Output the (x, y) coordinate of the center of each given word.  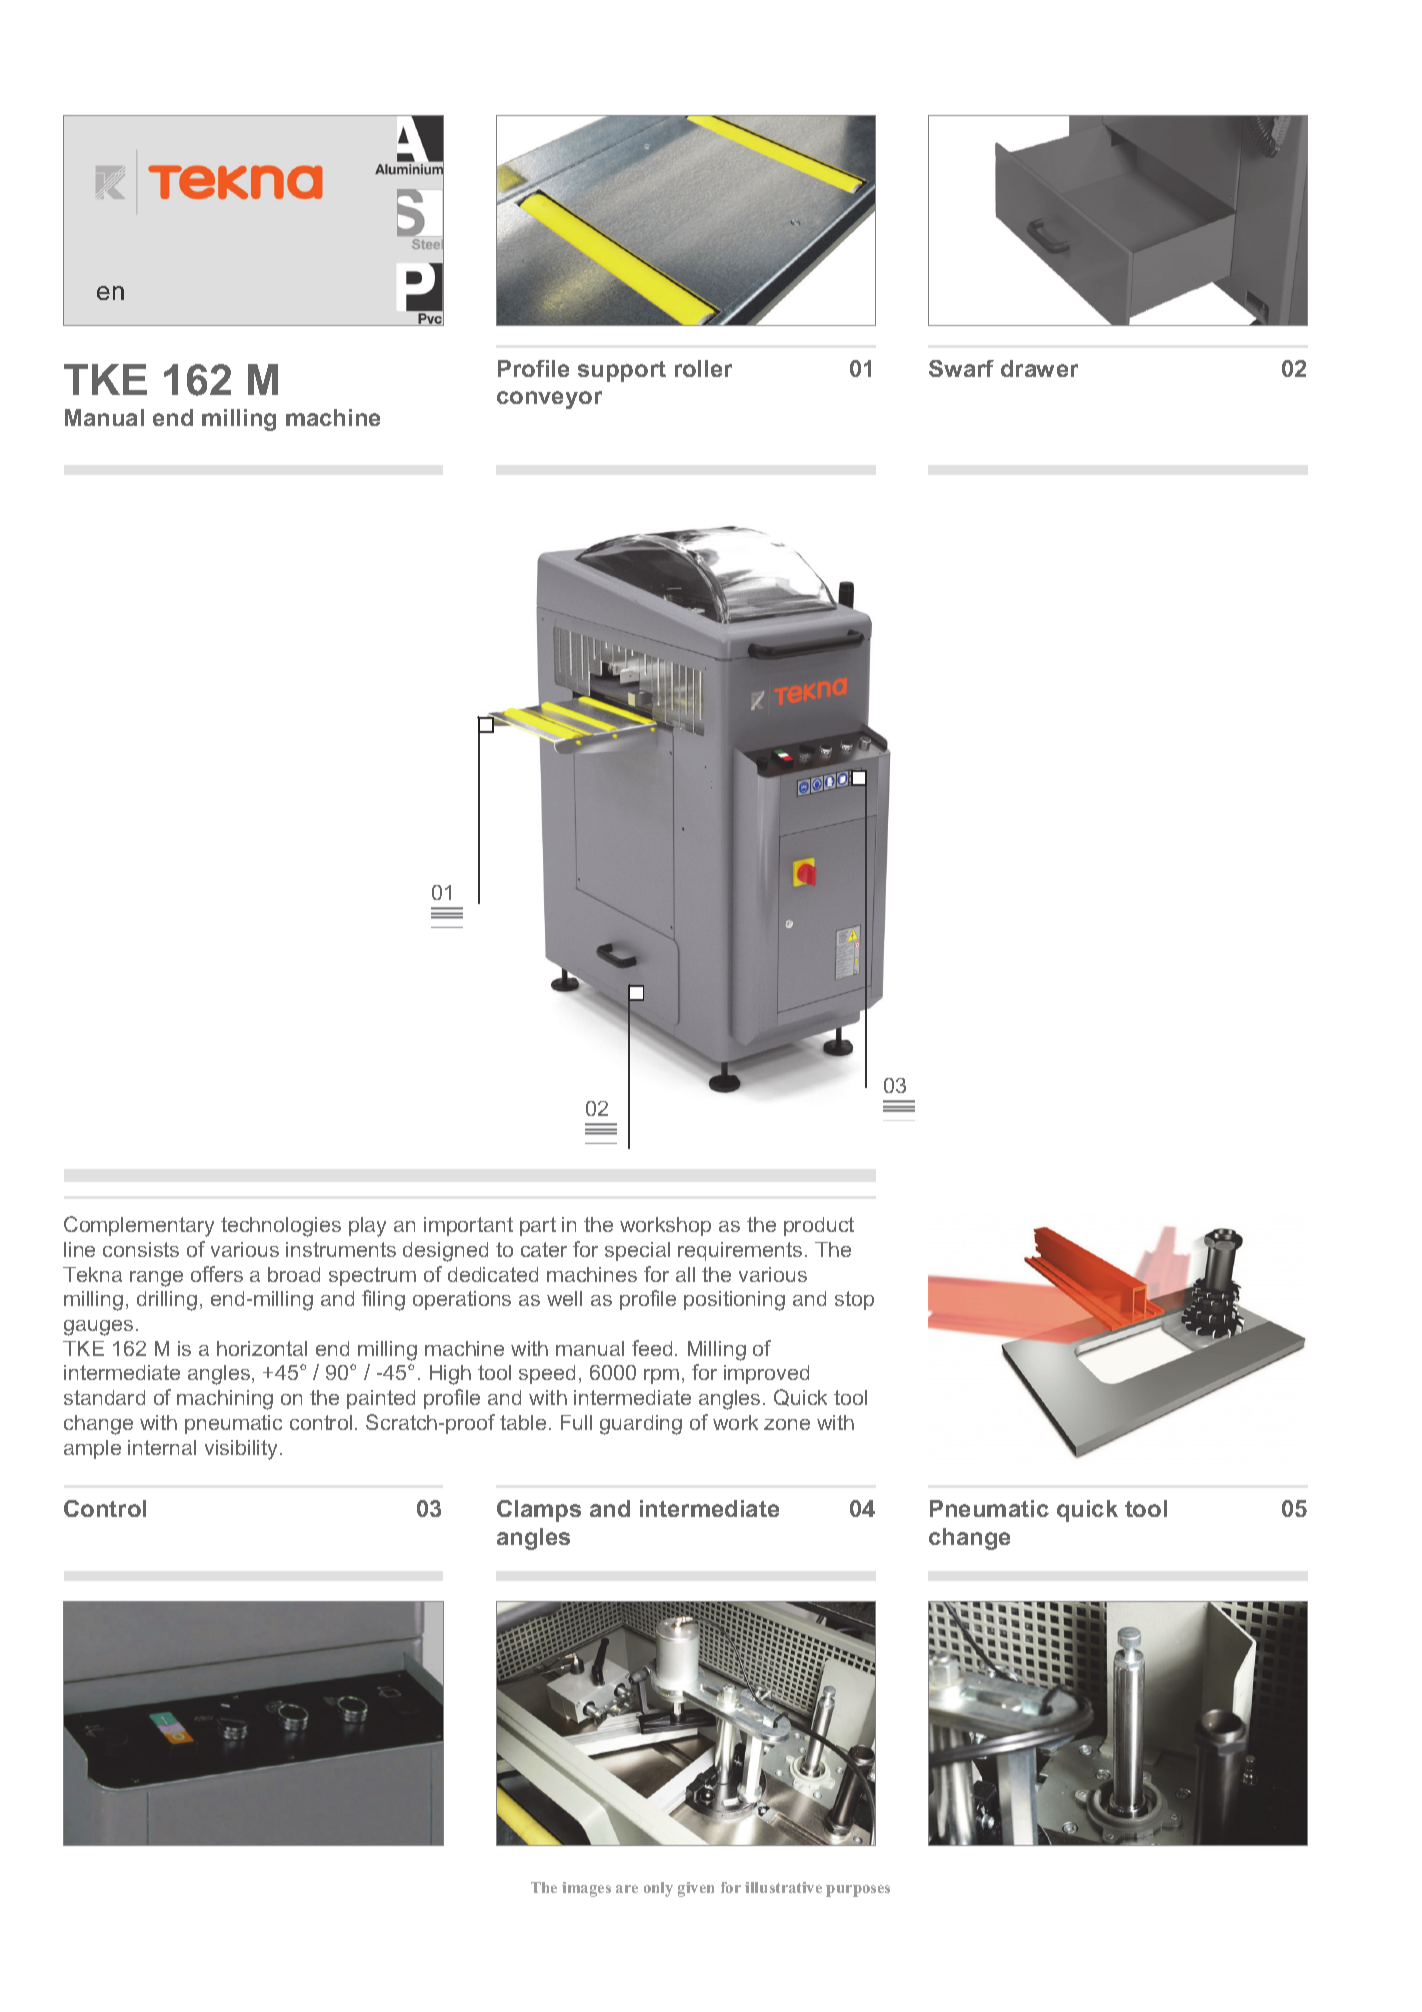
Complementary (139, 1226)
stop (854, 1300)
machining (225, 1400)
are (627, 1889)
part (538, 1226)
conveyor (549, 400)
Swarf (961, 368)
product (819, 1226)
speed (547, 1374)
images (586, 1889)
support (622, 371)
